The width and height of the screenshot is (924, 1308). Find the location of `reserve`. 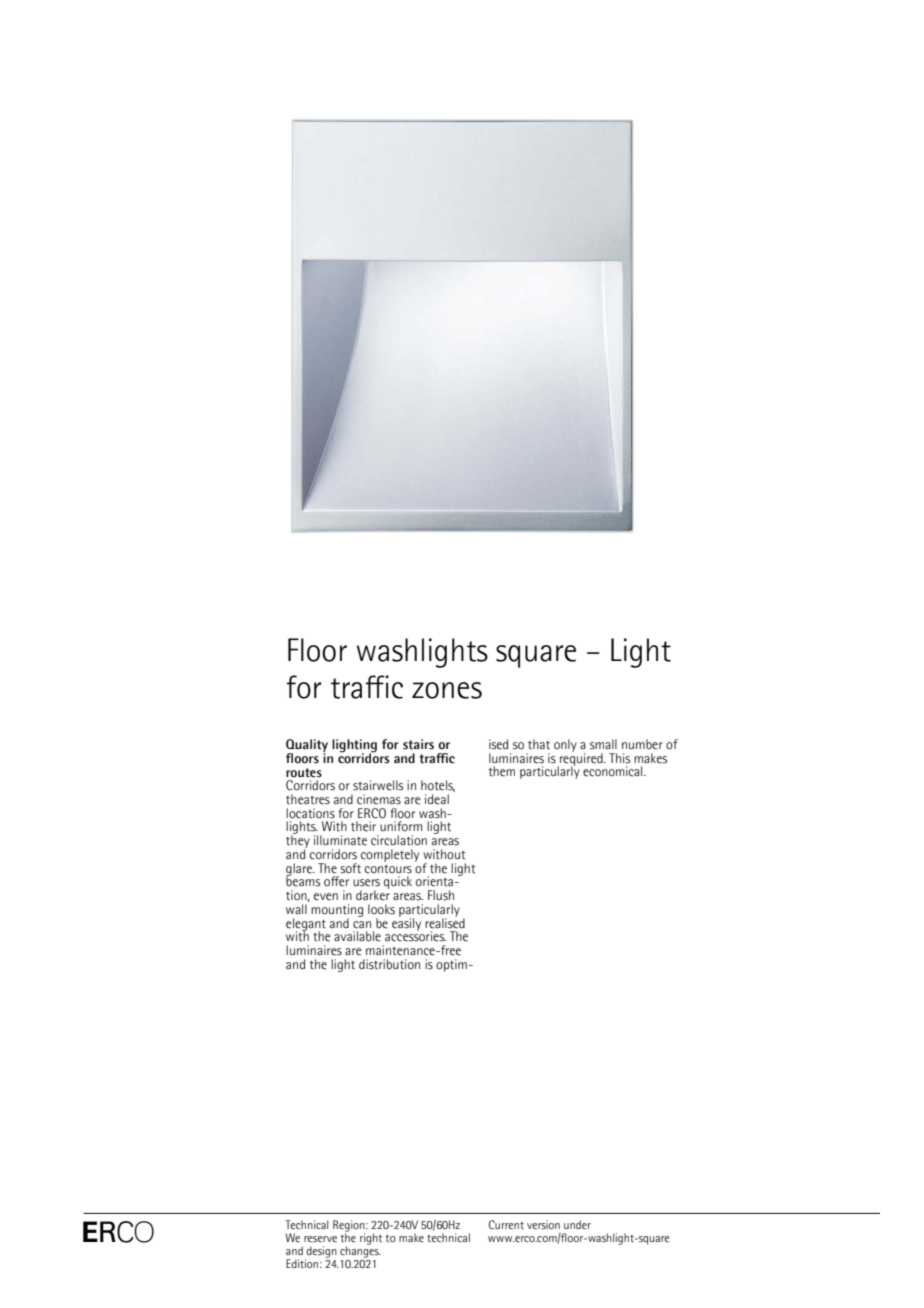

reserve is located at coordinates (320, 1239).
